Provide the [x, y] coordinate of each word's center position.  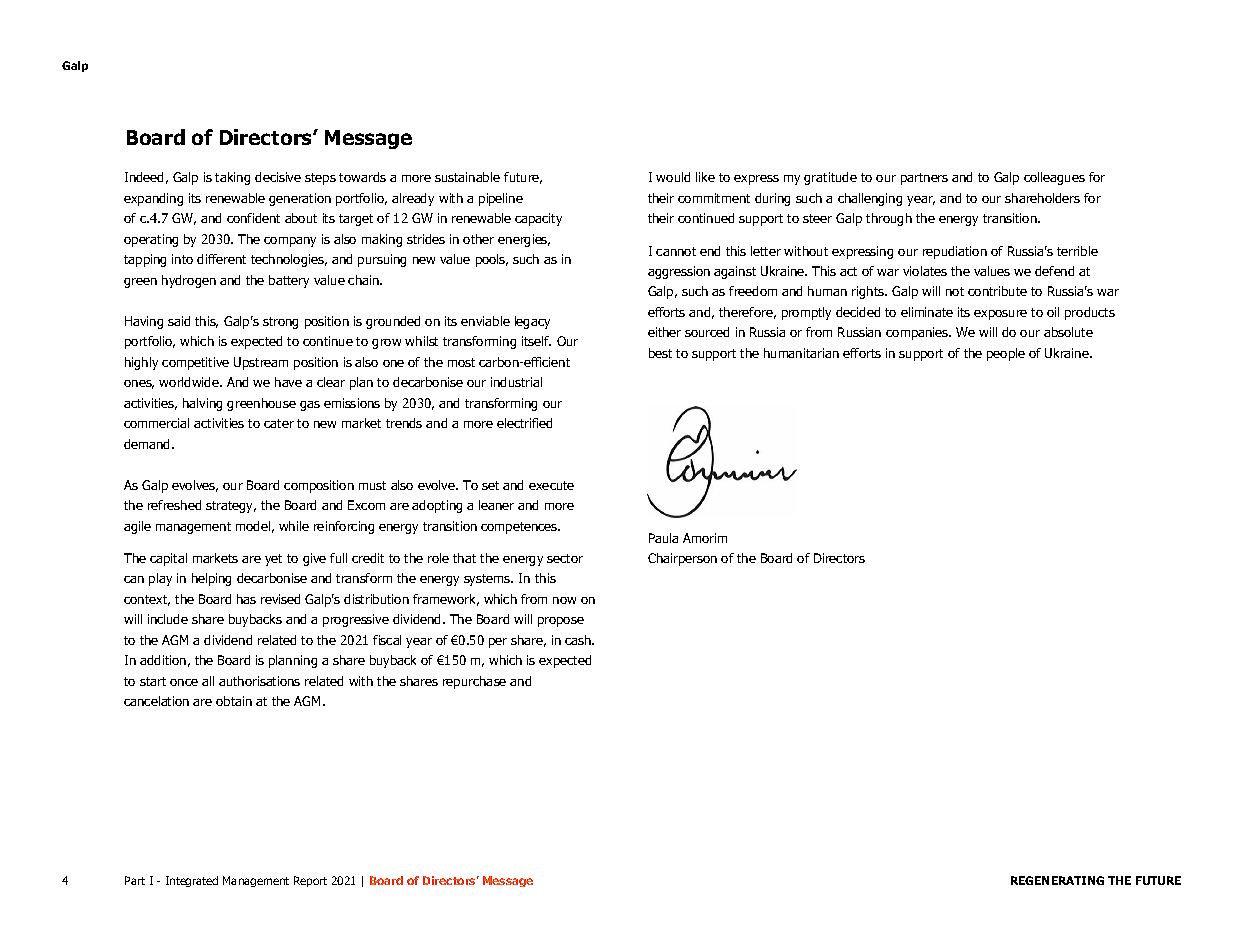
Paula [663, 538]
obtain [234, 701]
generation [300, 199]
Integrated [192, 881]
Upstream [261, 363]
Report [310, 881]
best [660, 353]
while [294, 526]
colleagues [1054, 178]
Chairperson [682, 559]
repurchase [474, 682]
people [1006, 354]
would [673, 177]
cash [579, 640]
